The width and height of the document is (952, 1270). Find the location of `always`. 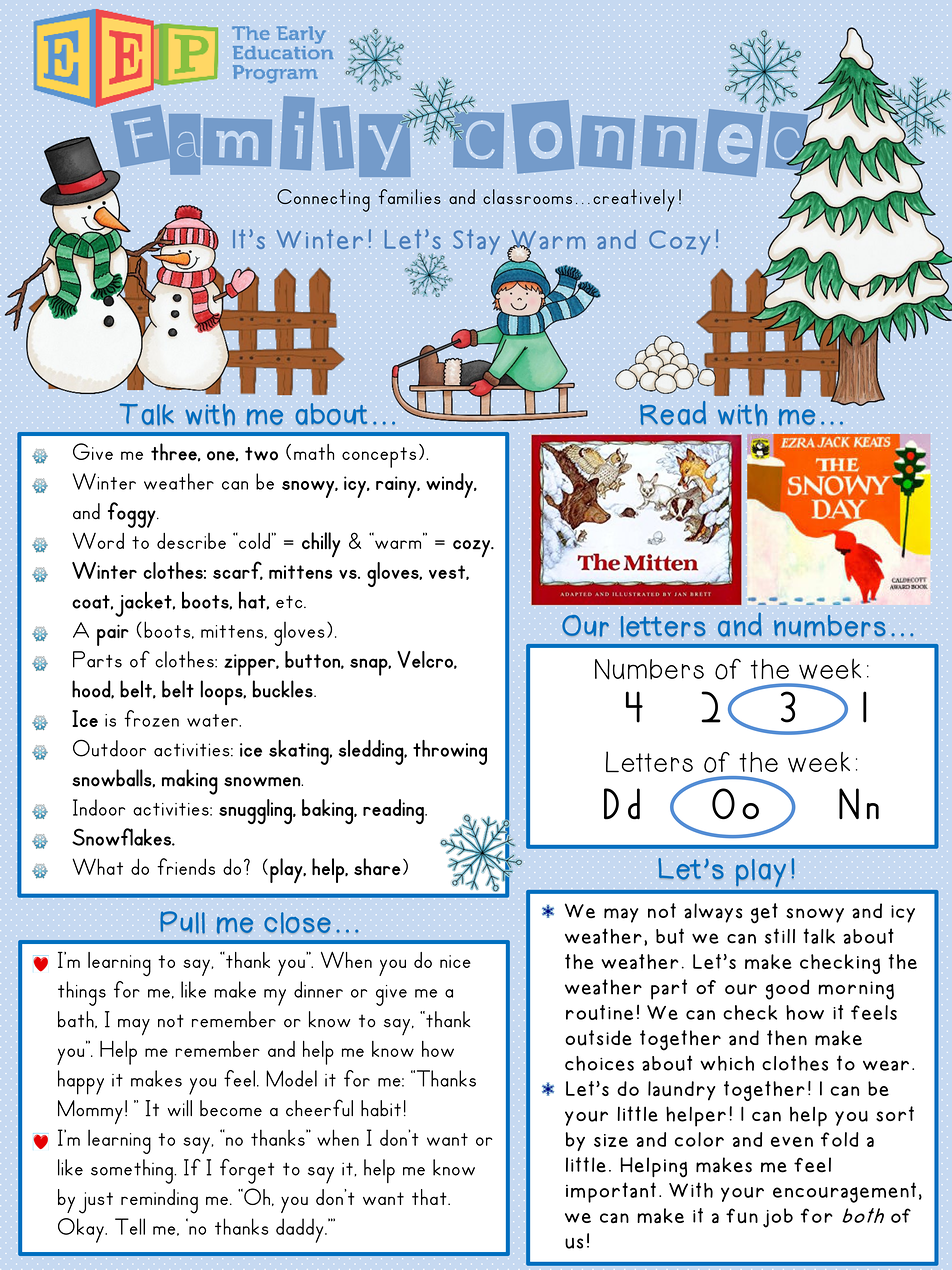

always is located at coordinates (713, 913).
